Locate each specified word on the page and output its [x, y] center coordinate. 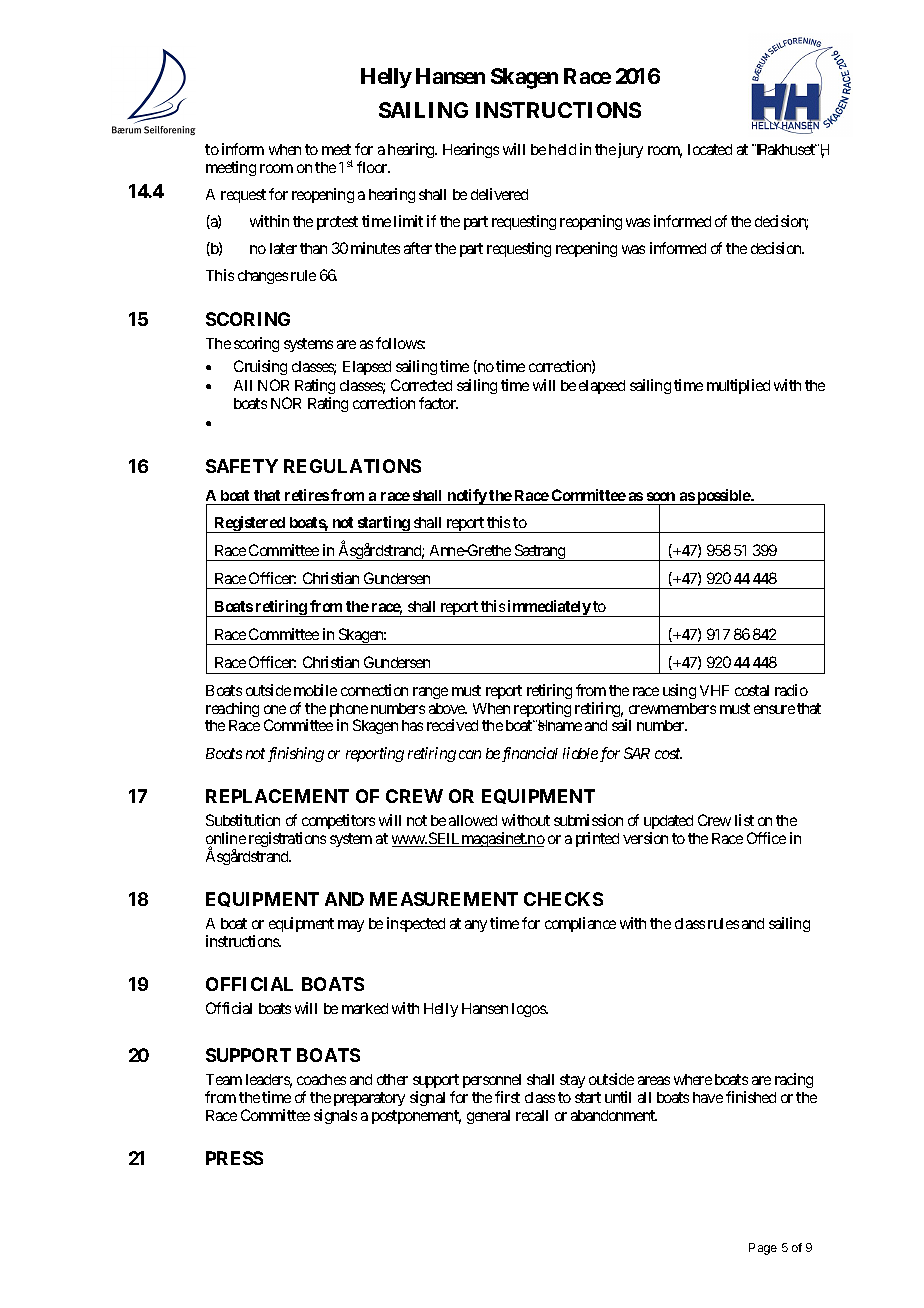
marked [365, 1008]
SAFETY [242, 466]
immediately [549, 608]
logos [529, 1010]
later [283, 248]
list [744, 820]
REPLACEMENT [277, 796]
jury [630, 150]
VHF [714, 690]
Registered [250, 524]
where [693, 1079]
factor [438, 403]
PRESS [234, 1158]
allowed [473, 820]
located [710, 149]
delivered [499, 194]
